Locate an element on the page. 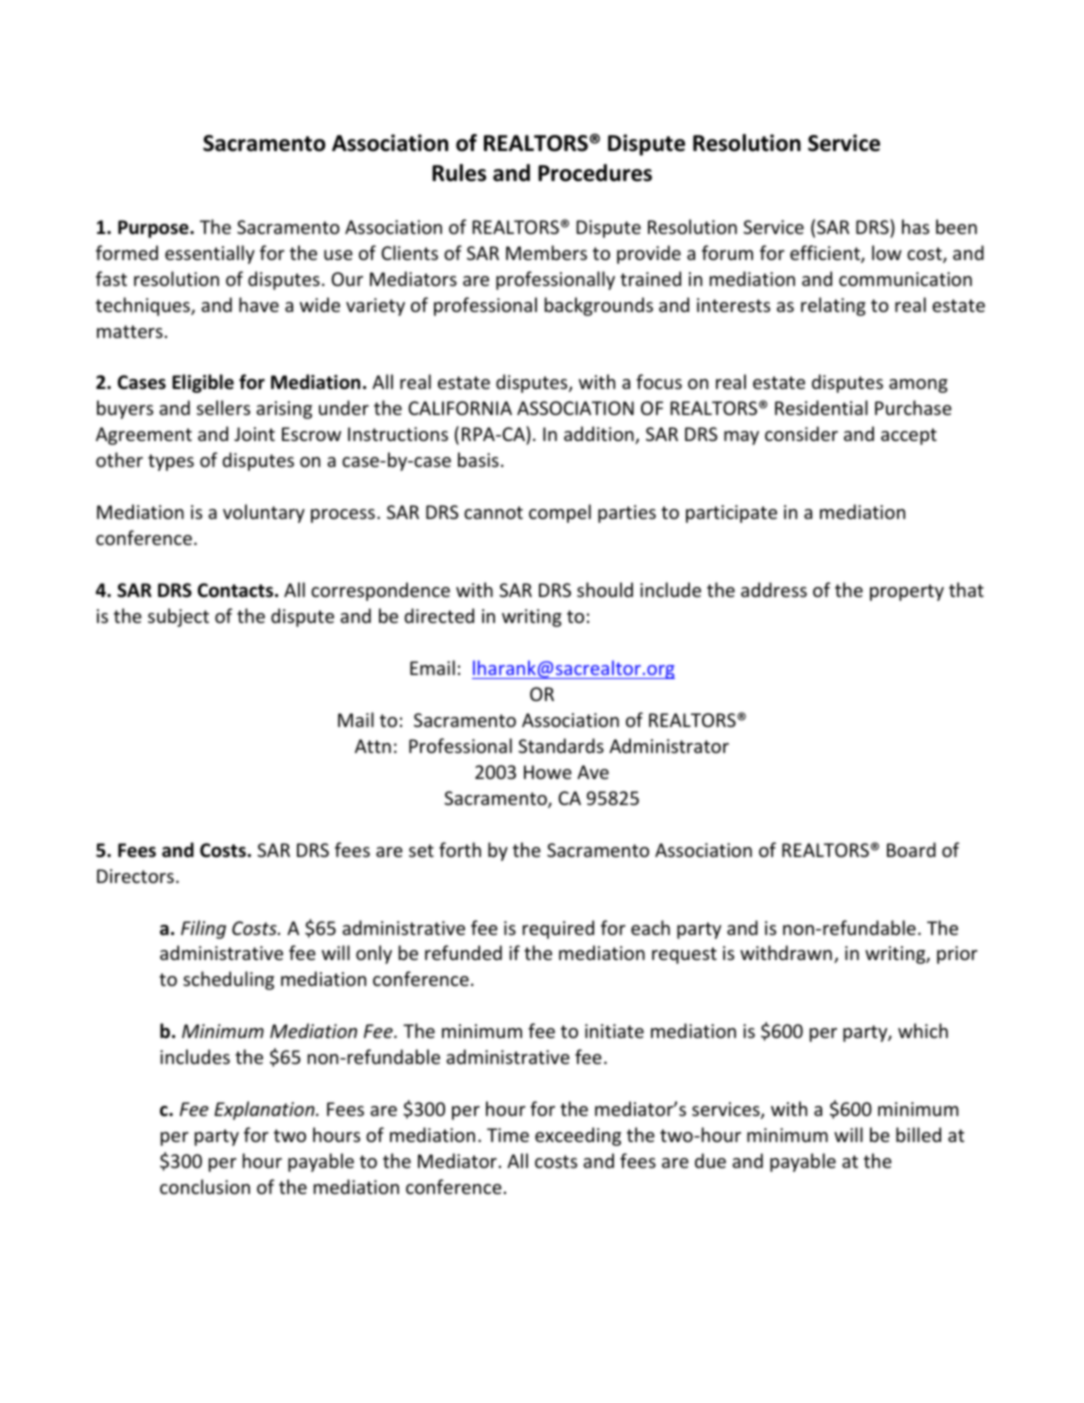 The width and height of the image is (1084, 1403). addition is located at coordinates (600, 435).
